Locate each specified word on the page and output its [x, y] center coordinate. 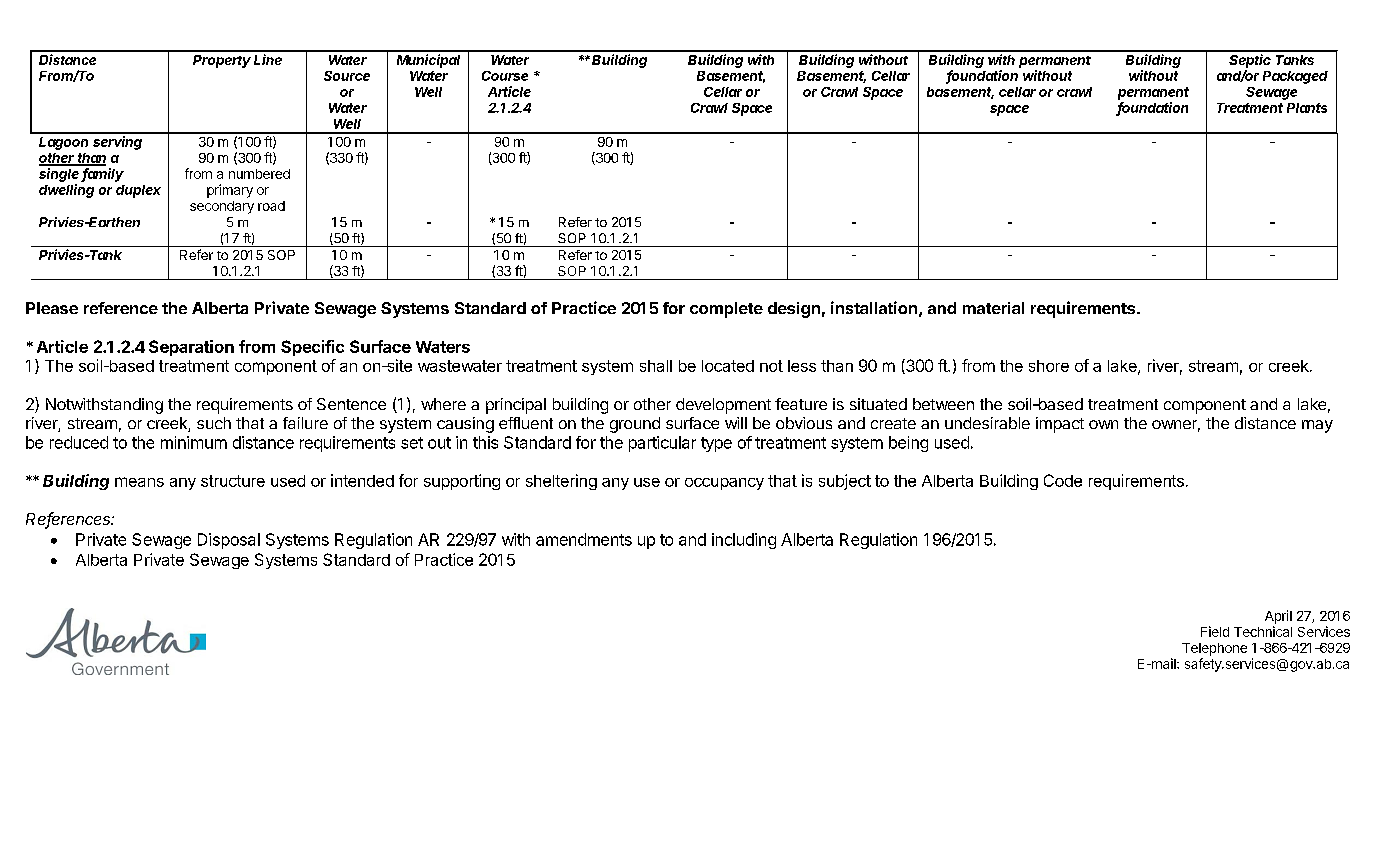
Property [222, 61]
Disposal [229, 541]
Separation [191, 348]
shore [1049, 366]
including [744, 541]
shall [656, 366]
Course [505, 76]
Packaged [1295, 77]
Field [1215, 631]
